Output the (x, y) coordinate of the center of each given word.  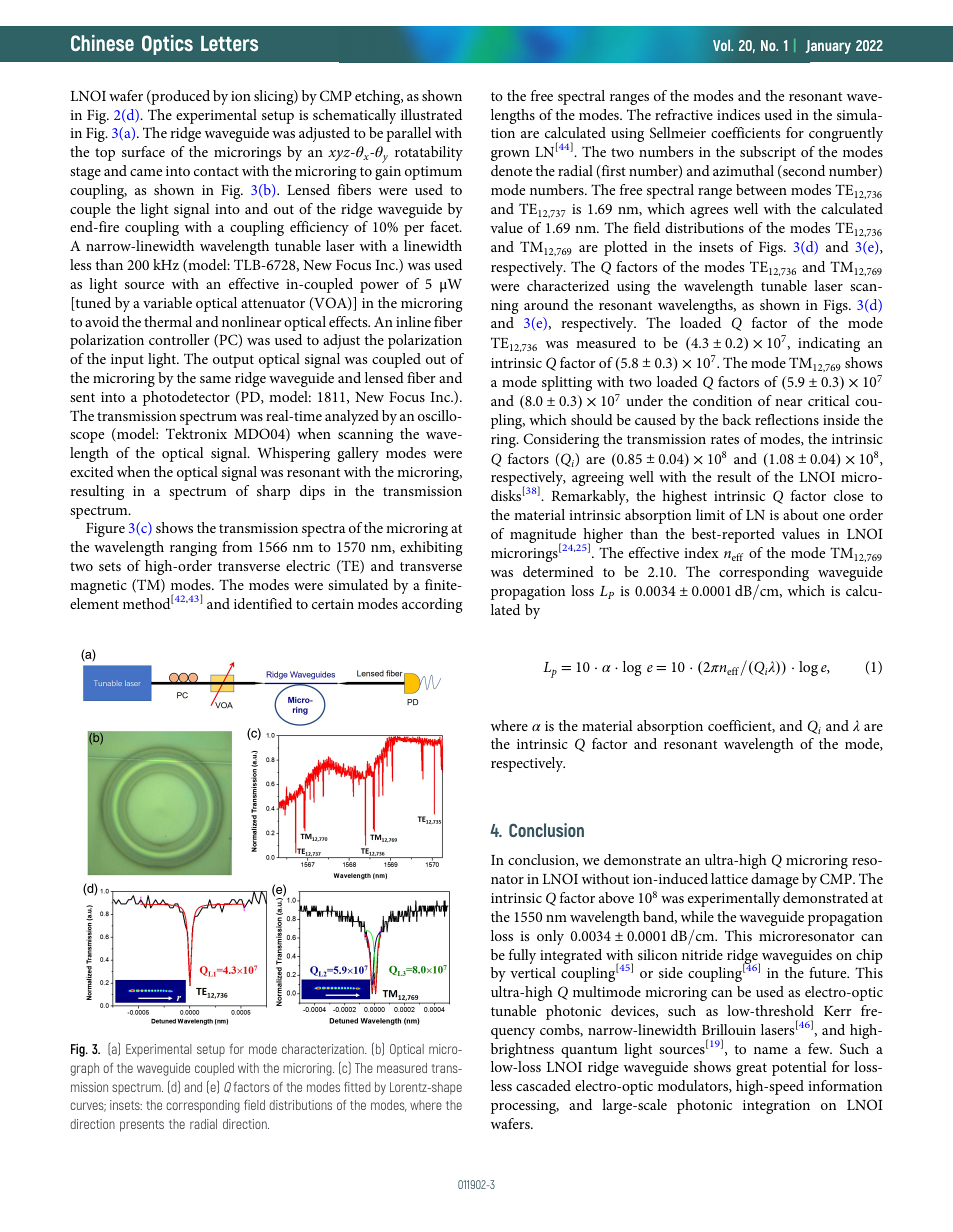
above (616, 897)
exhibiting (431, 548)
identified (263, 603)
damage (775, 880)
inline (413, 321)
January (828, 47)
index (701, 552)
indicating (829, 344)
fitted (357, 1087)
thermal (168, 321)
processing (525, 1107)
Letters (229, 43)
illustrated (431, 114)
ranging (193, 549)
